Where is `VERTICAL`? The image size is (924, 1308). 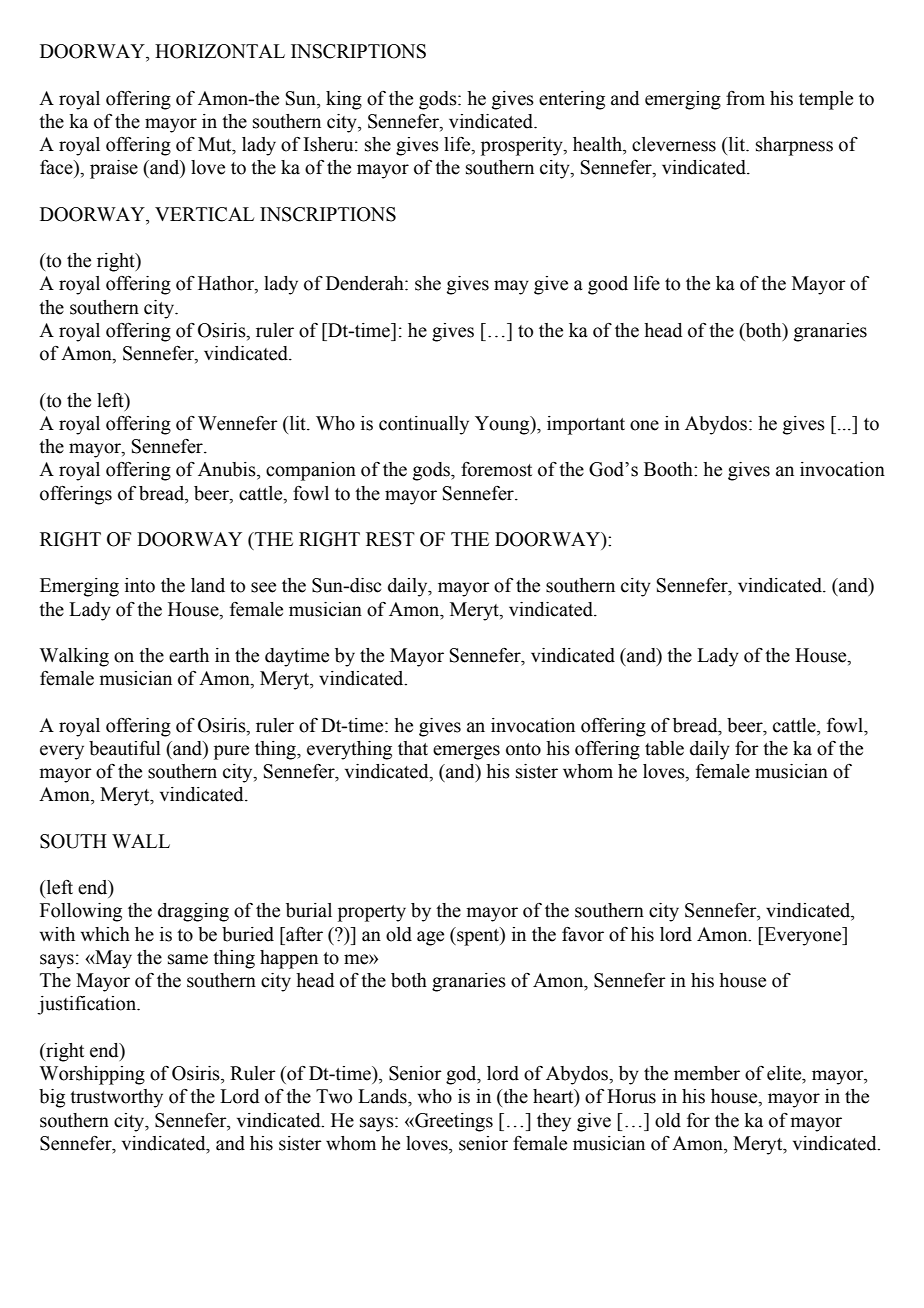 VERTICAL is located at coordinates (204, 214).
